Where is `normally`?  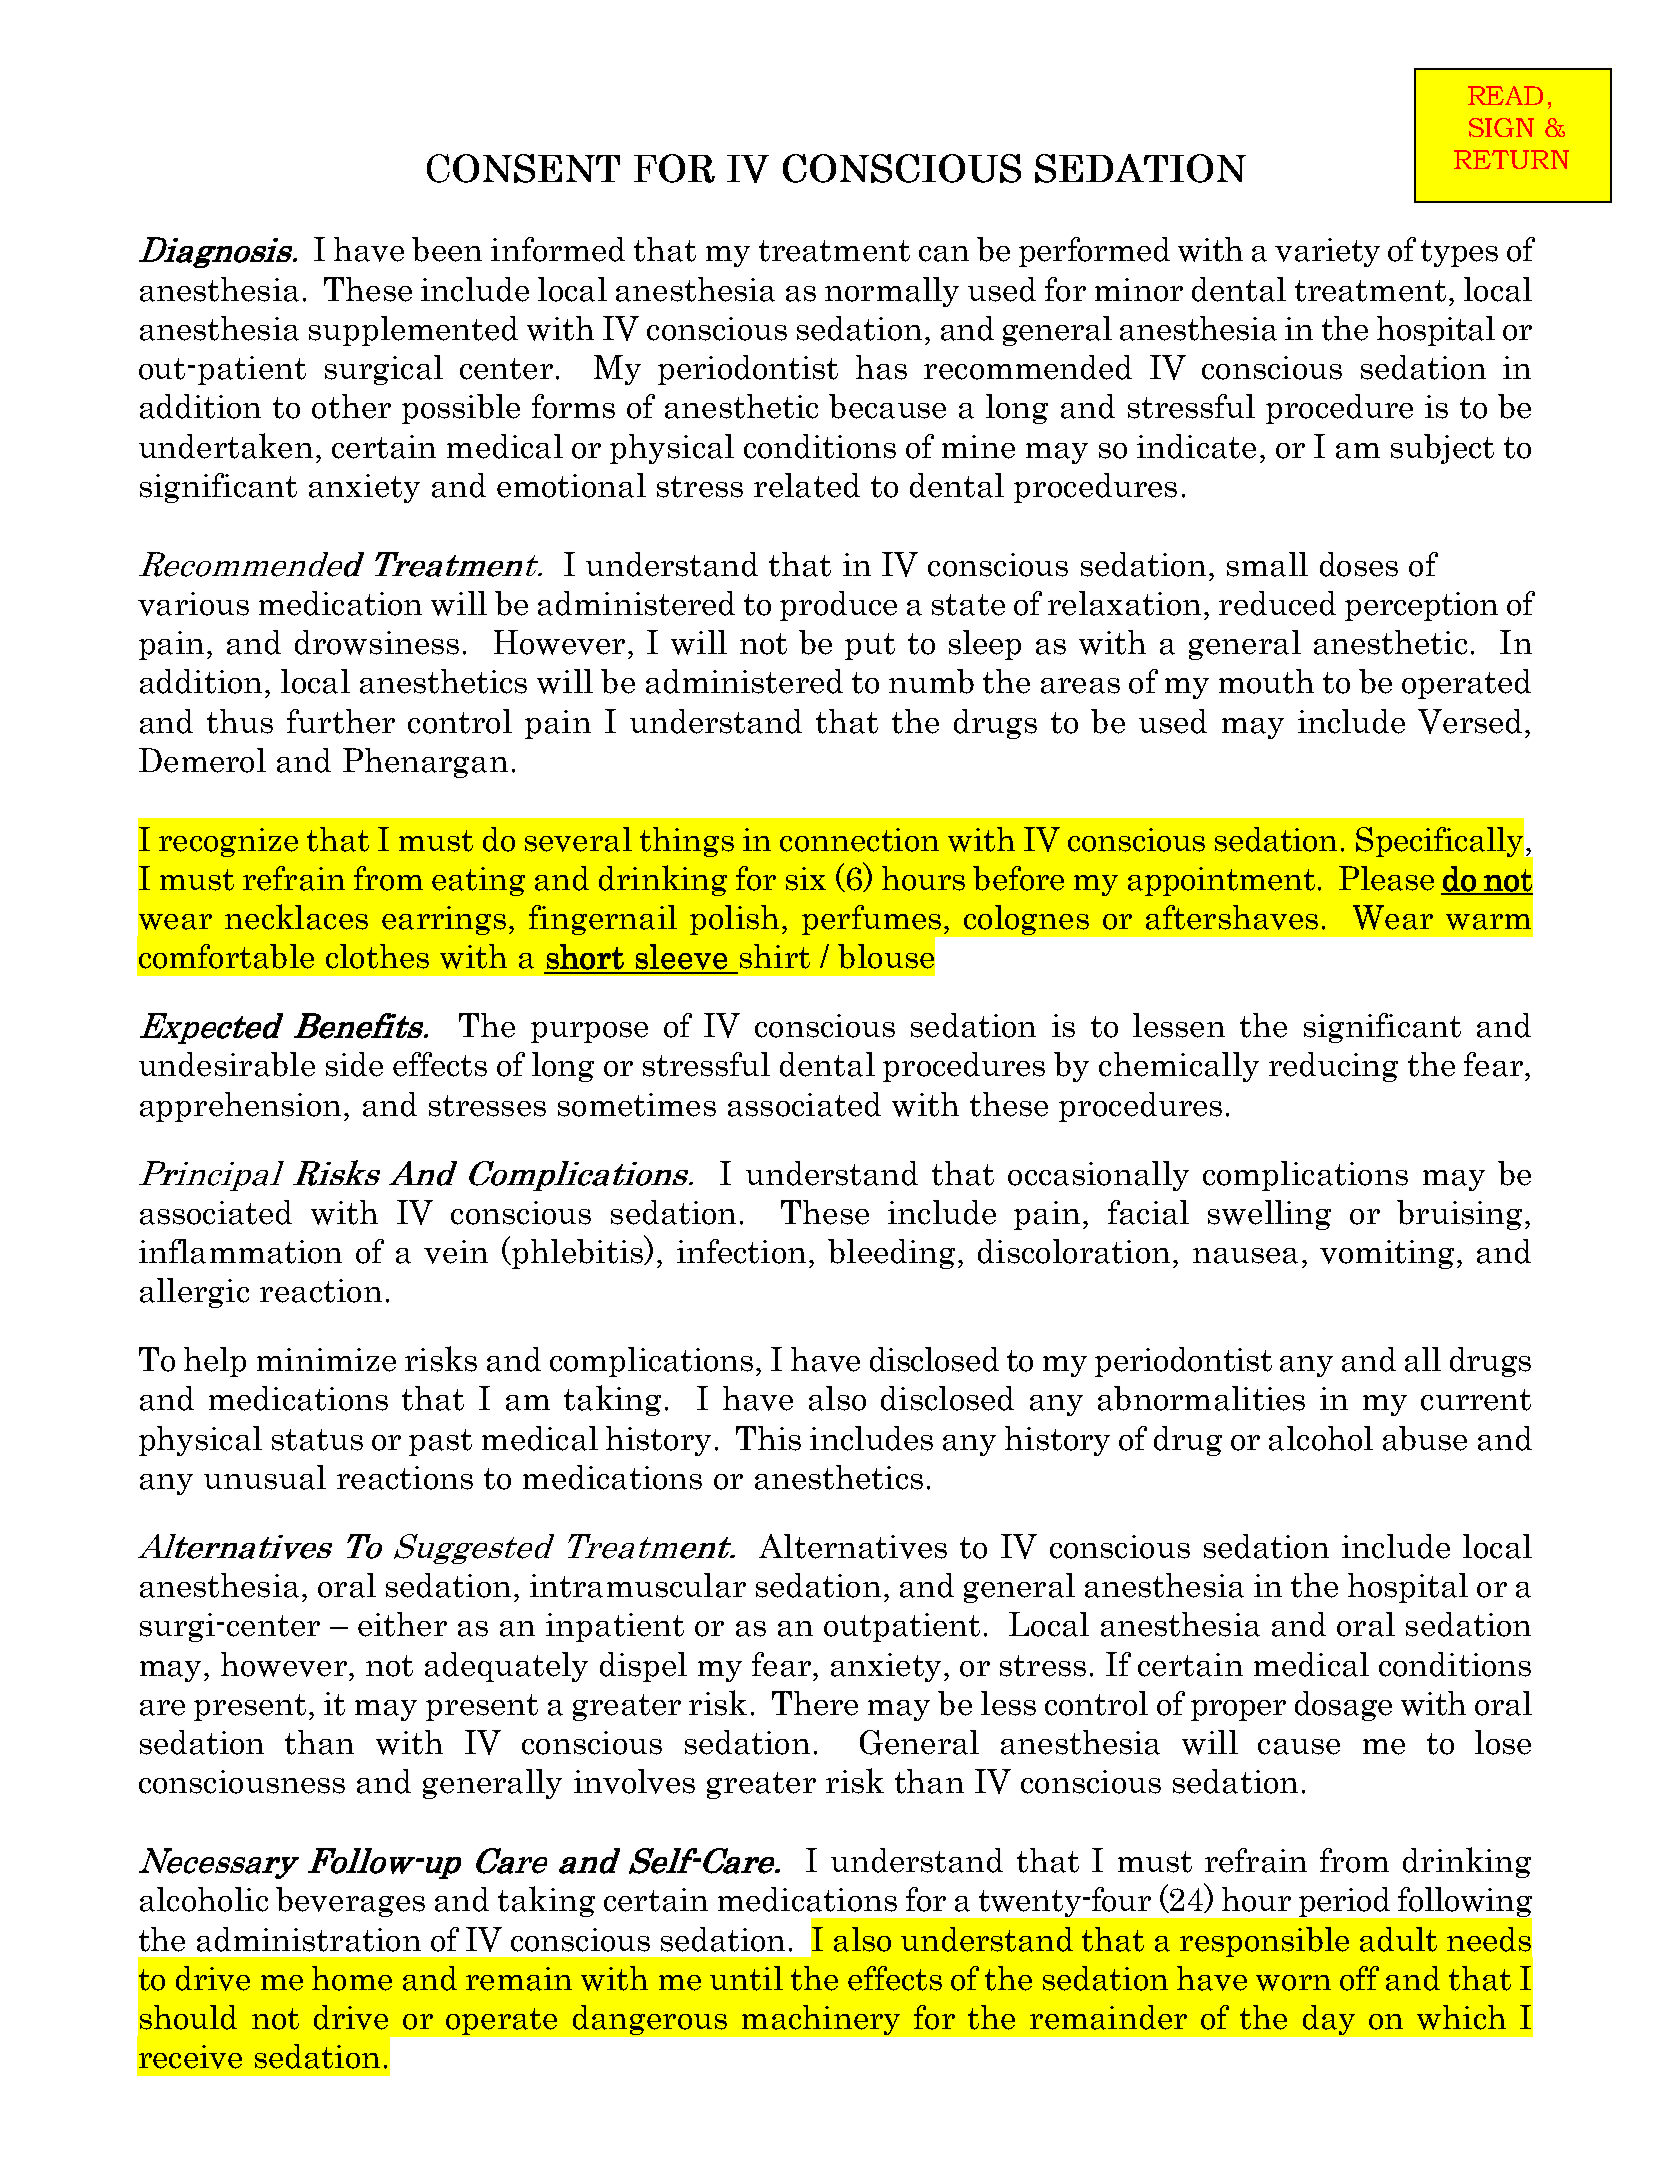
normally is located at coordinates (892, 292).
